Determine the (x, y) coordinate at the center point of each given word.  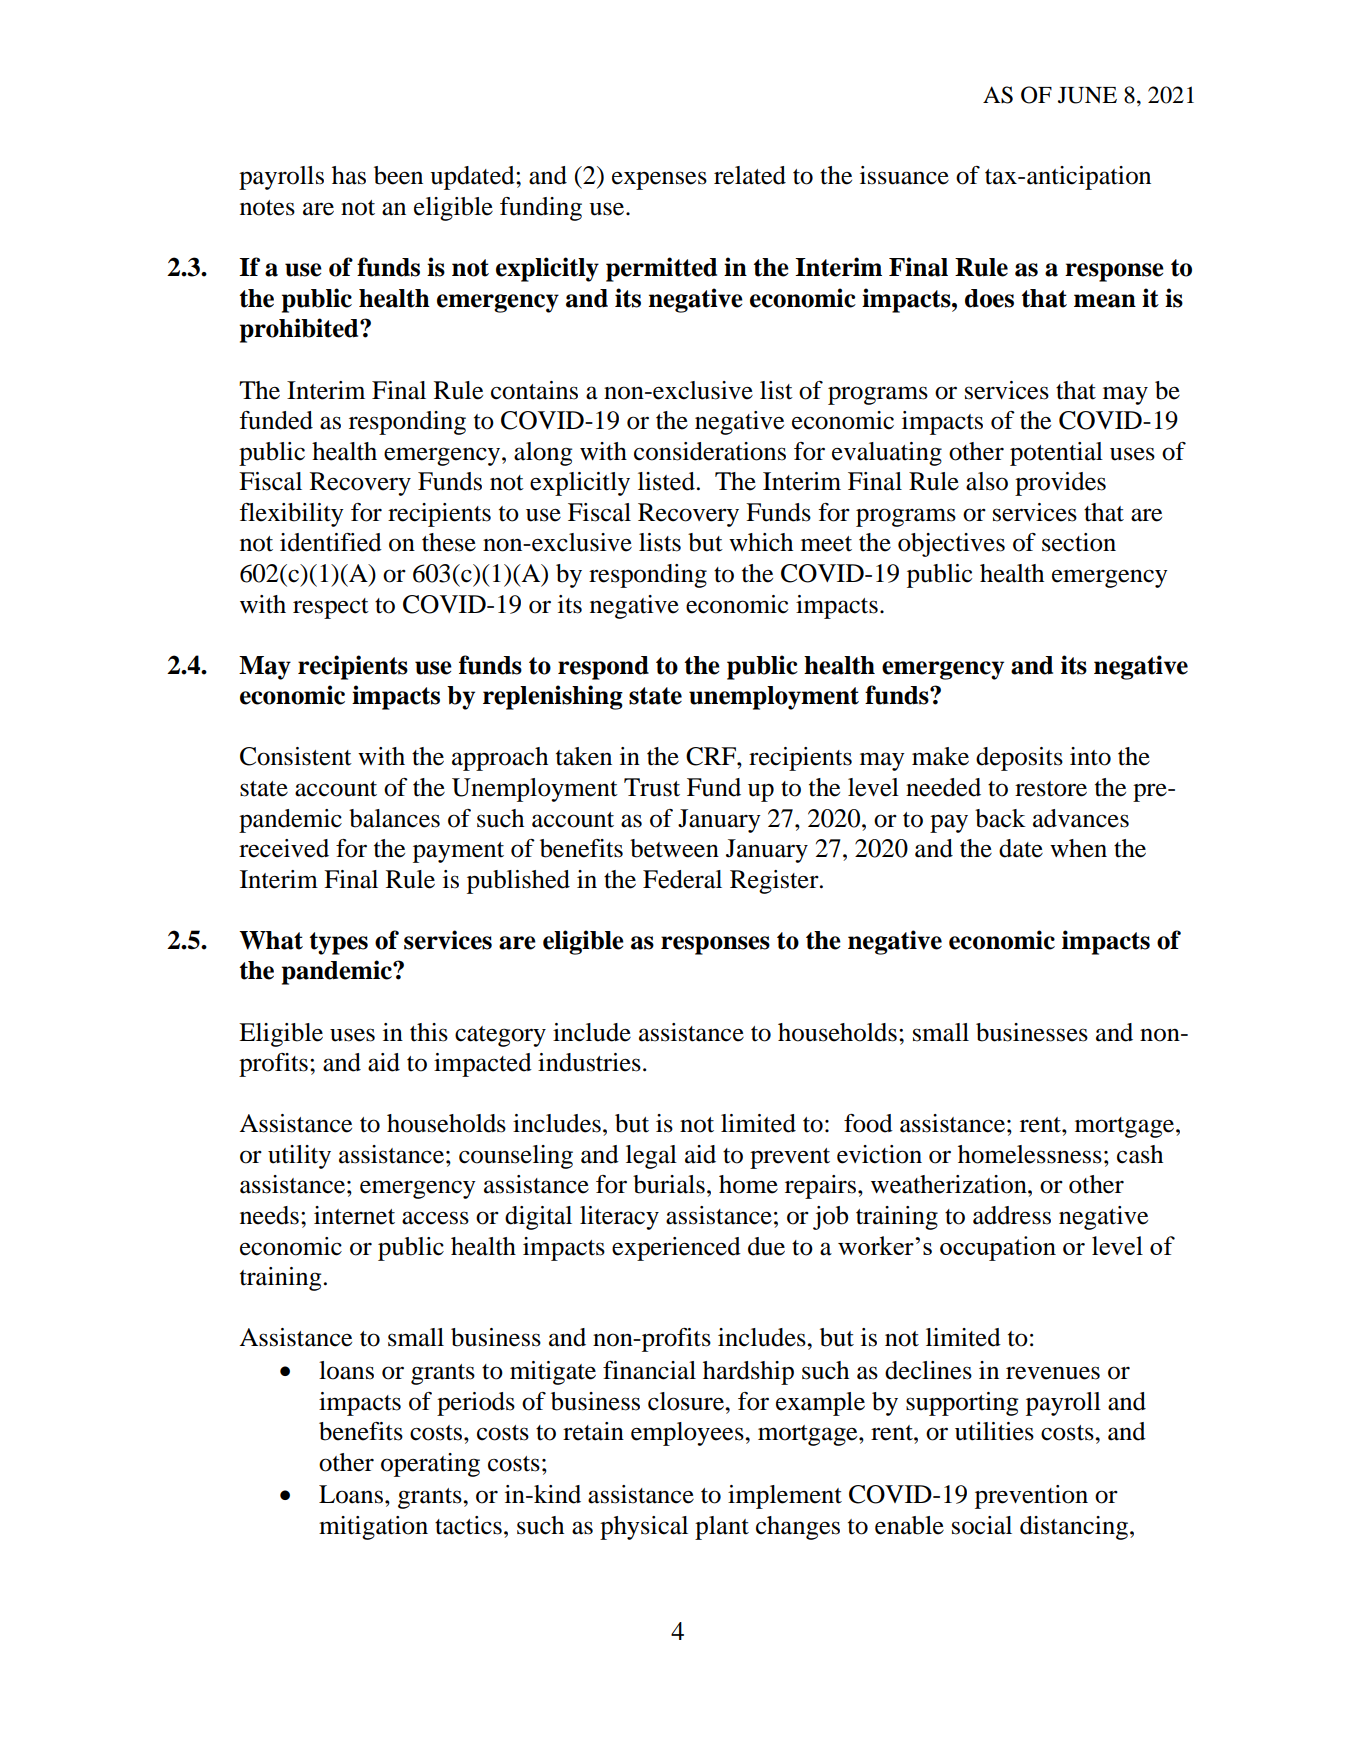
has (349, 175)
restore (1051, 789)
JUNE (1087, 95)
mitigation (373, 1528)
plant (722, 1528)
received (284, 848)
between (674, 848)
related (750, 175)
